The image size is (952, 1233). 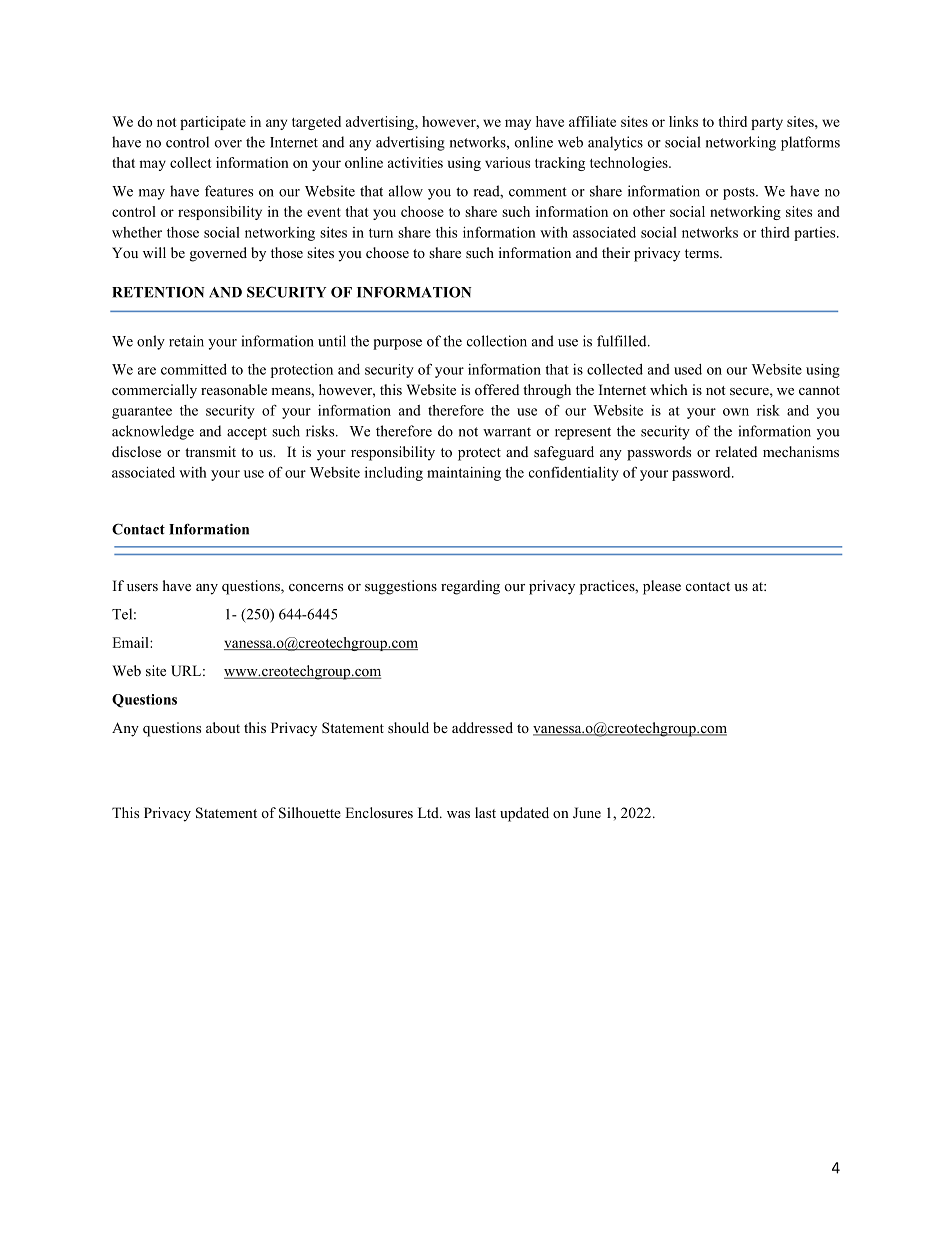 What do you see at coordinates (587, 813) in the document?
I see `June` at bounding box center [587, 813].
